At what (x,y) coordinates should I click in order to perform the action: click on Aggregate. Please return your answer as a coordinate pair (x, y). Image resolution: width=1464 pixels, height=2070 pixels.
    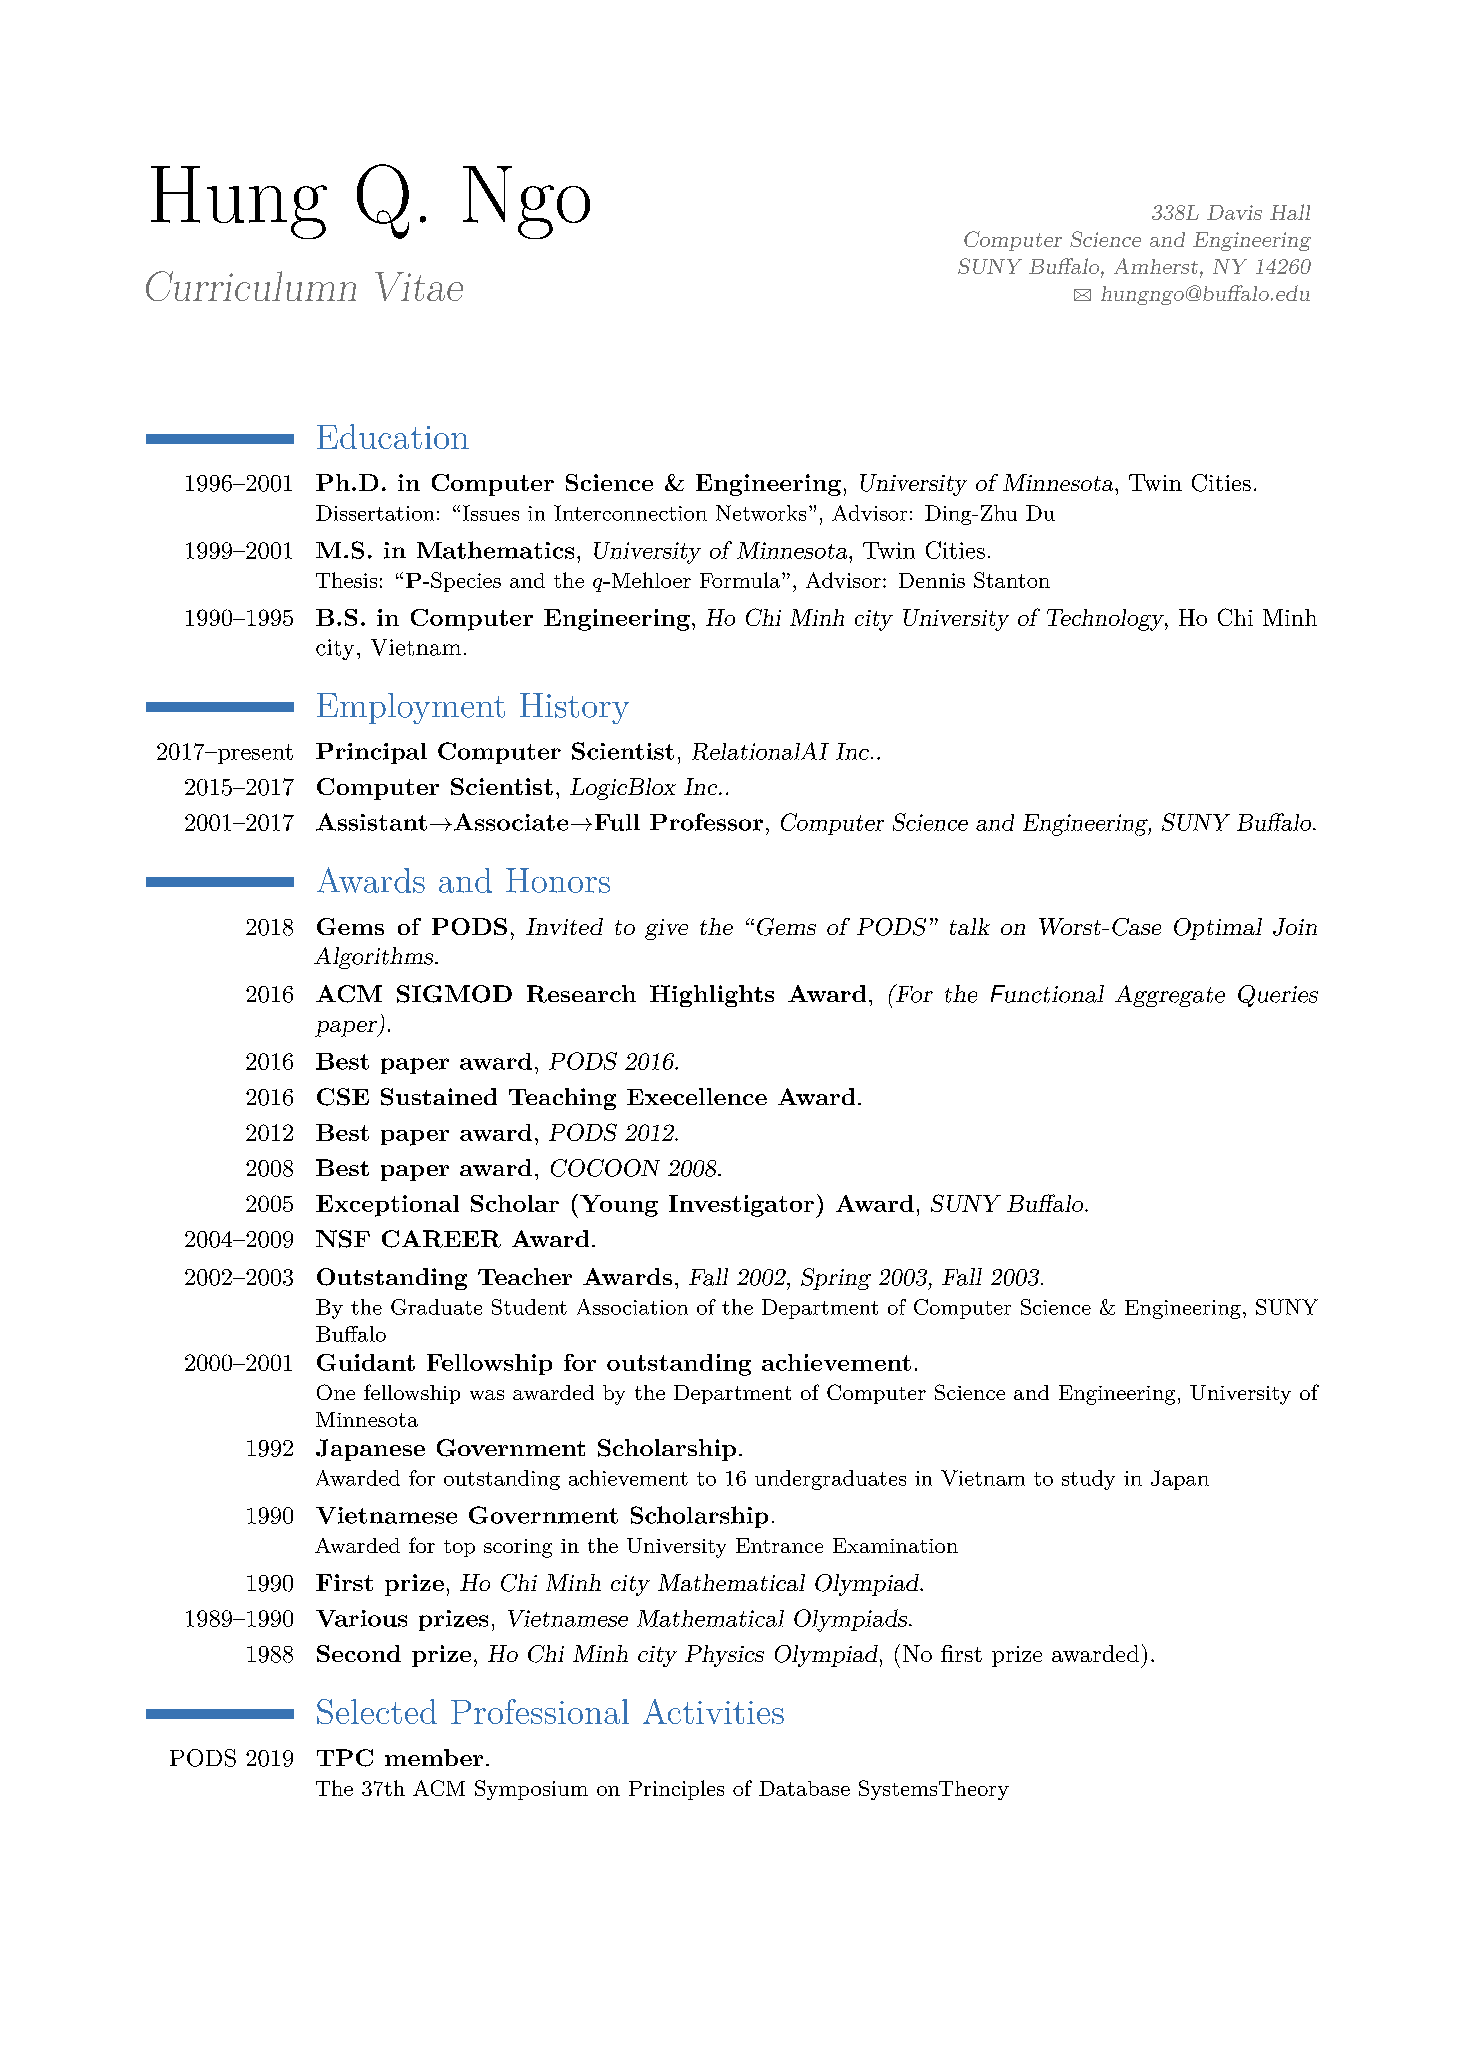
    Looking at the image, I should click on (1170, 996).
